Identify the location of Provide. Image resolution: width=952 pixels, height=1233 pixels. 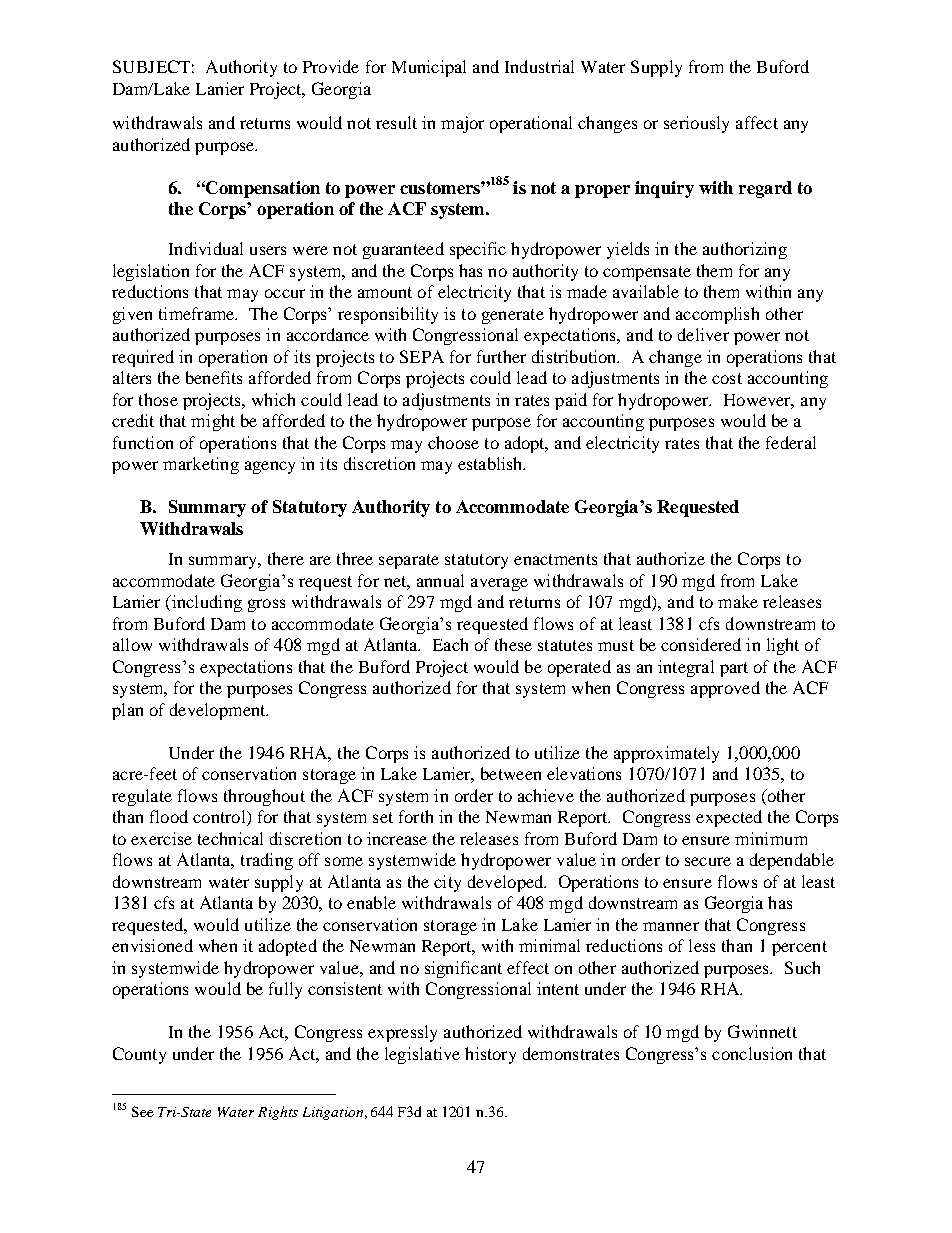
(331, 66).
